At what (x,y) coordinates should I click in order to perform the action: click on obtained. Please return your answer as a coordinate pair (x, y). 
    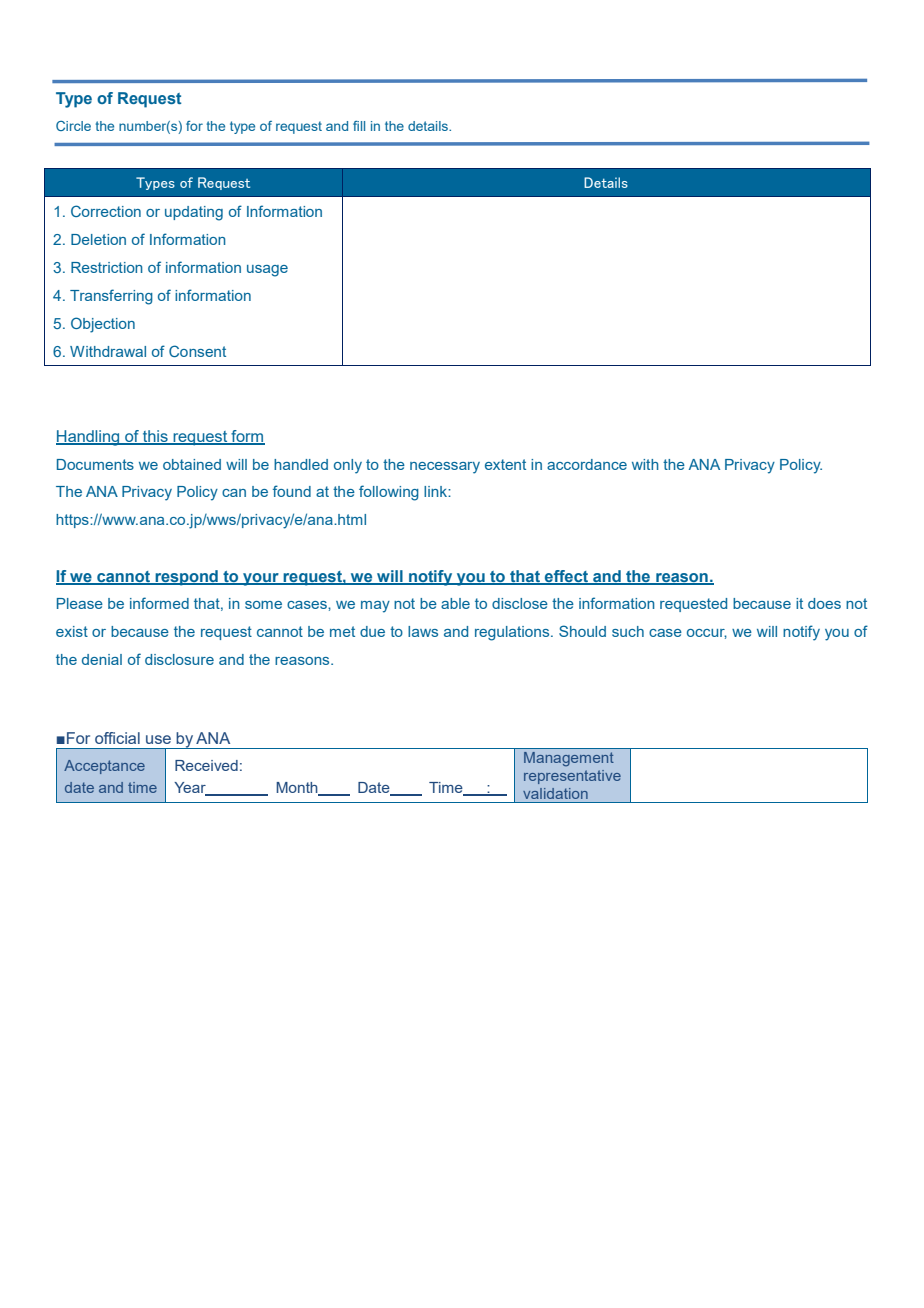
    Looking at the image, I should click on (192, 464).
